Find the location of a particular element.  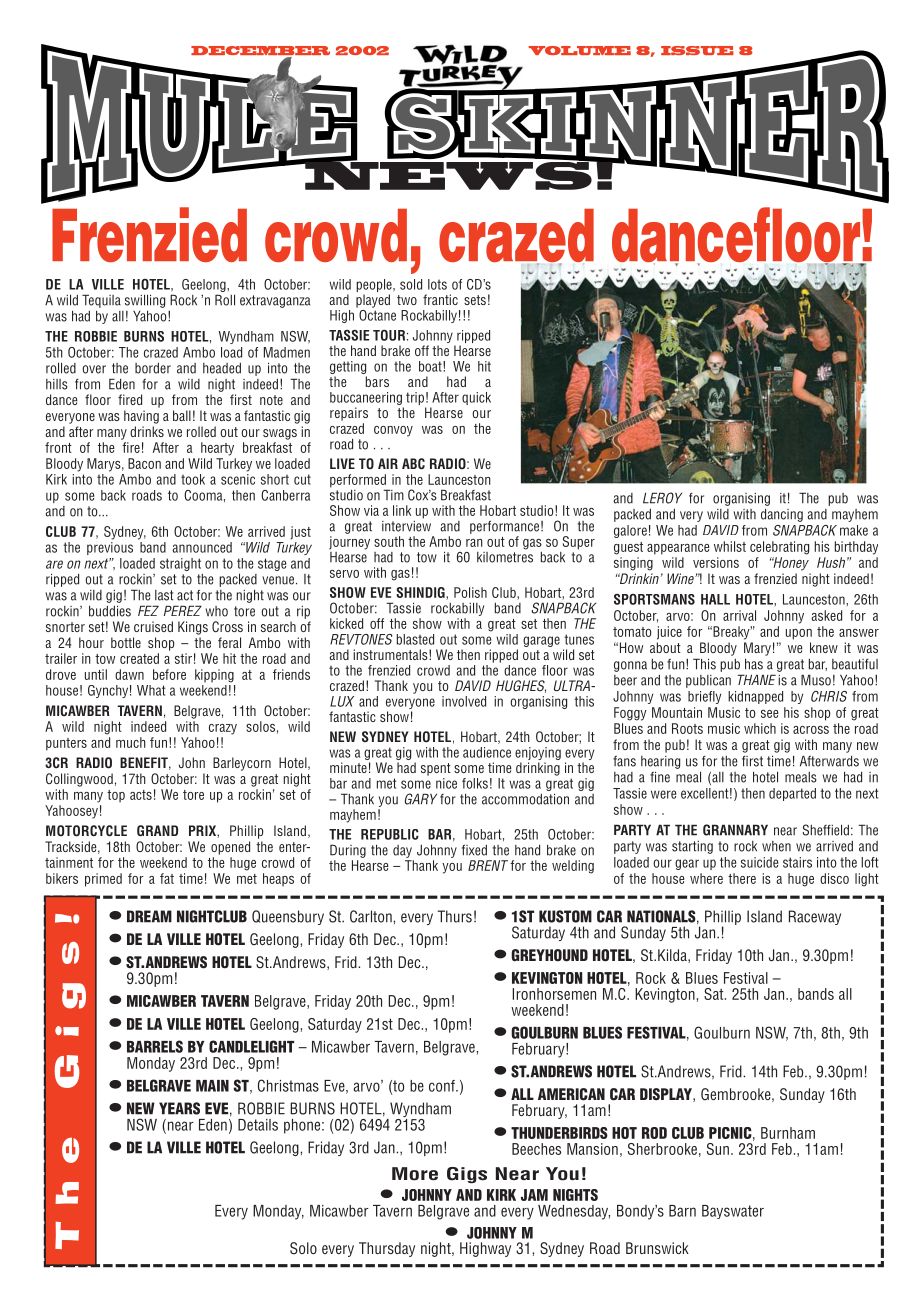

DECEMBER is located at coordinates (260, 52).
